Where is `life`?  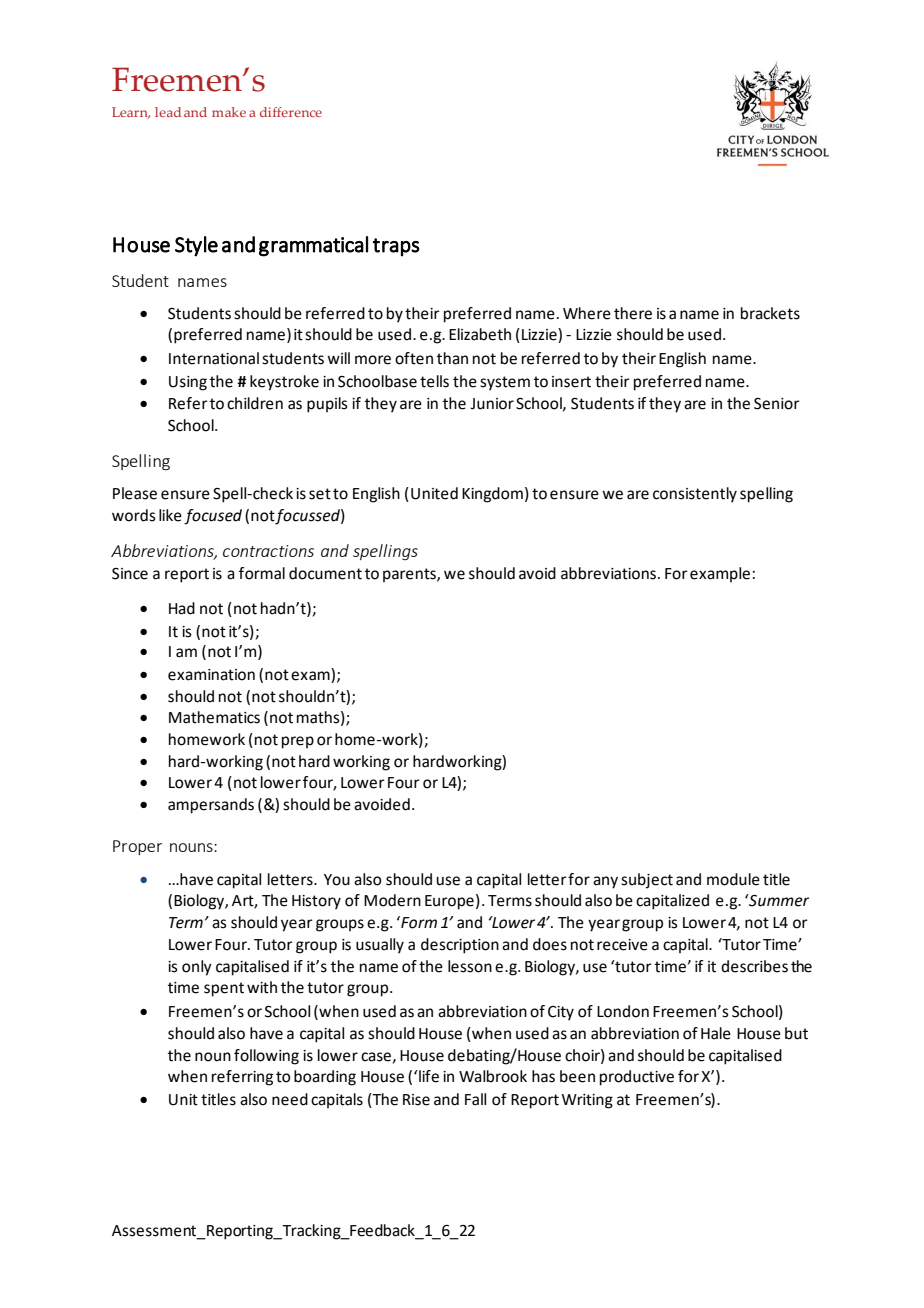 life is located at coordinates (428, 1076).
